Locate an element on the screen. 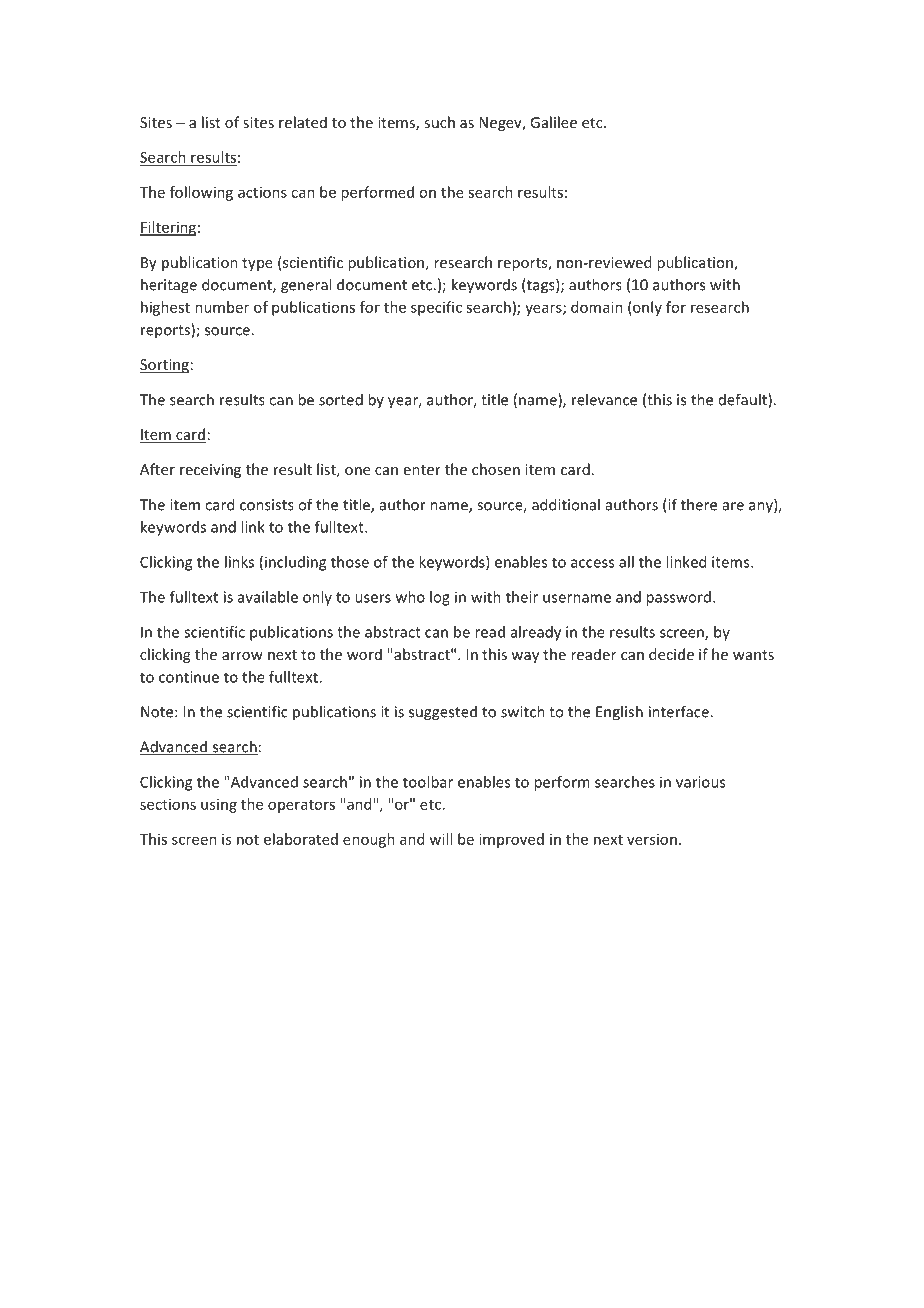 This screenshot has height=1308, width=924. using is located at coordinates (219, 806).
